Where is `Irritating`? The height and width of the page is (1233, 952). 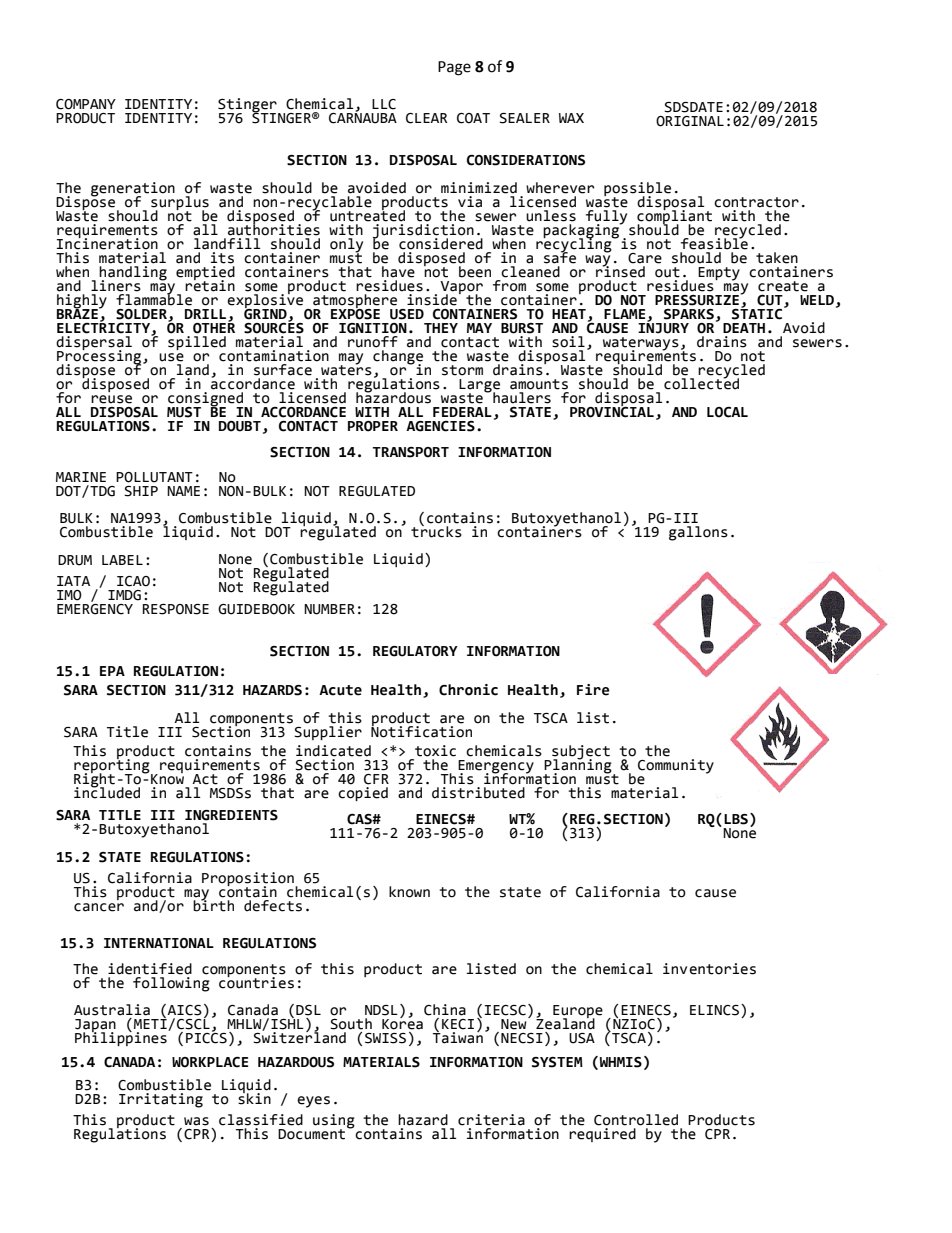 Irritating is located at coordinates (161, 1100).
